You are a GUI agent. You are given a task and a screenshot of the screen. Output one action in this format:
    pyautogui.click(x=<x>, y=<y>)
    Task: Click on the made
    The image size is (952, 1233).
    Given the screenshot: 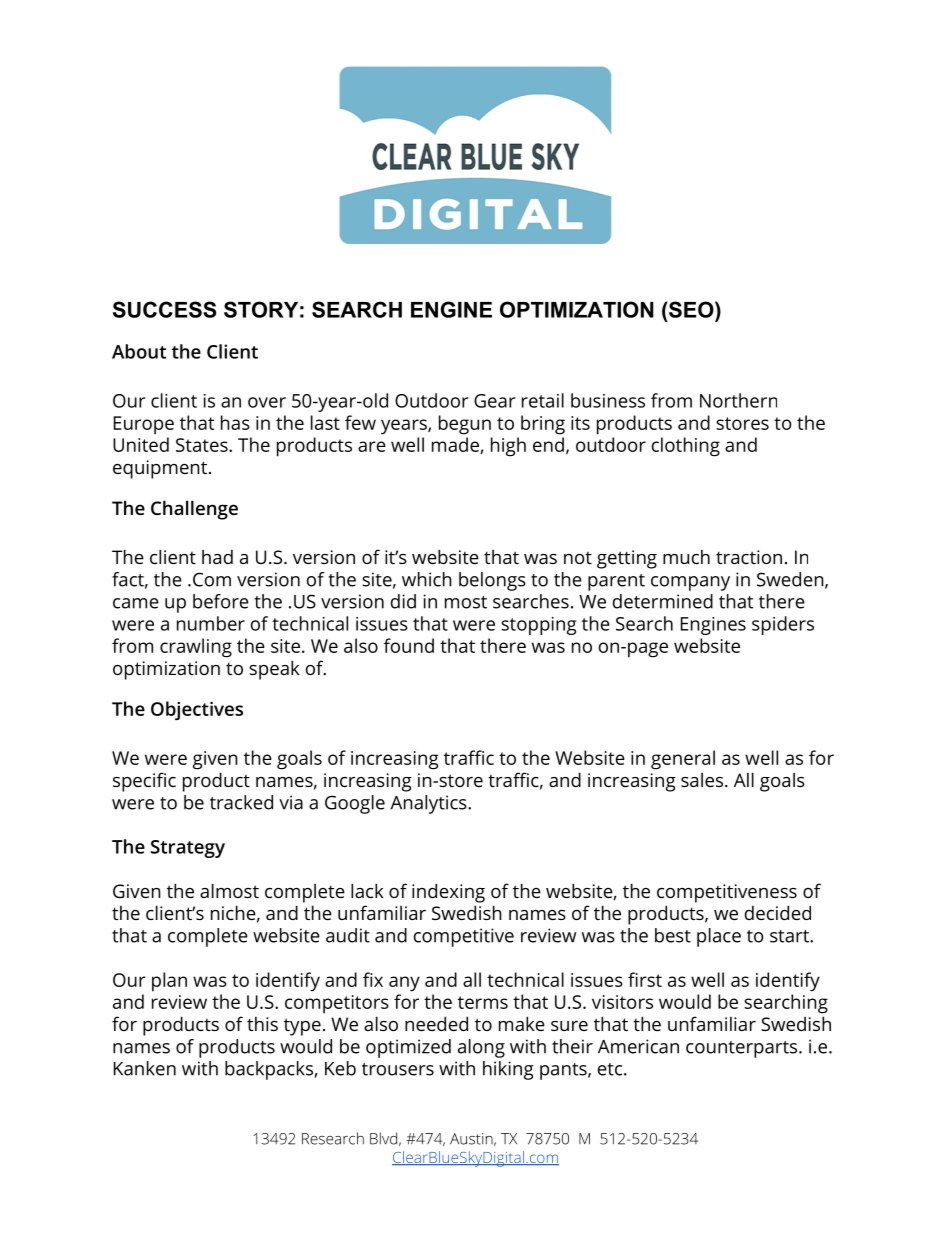 What is the action you would take?
    pyautogui.click(x=456, y=445)
